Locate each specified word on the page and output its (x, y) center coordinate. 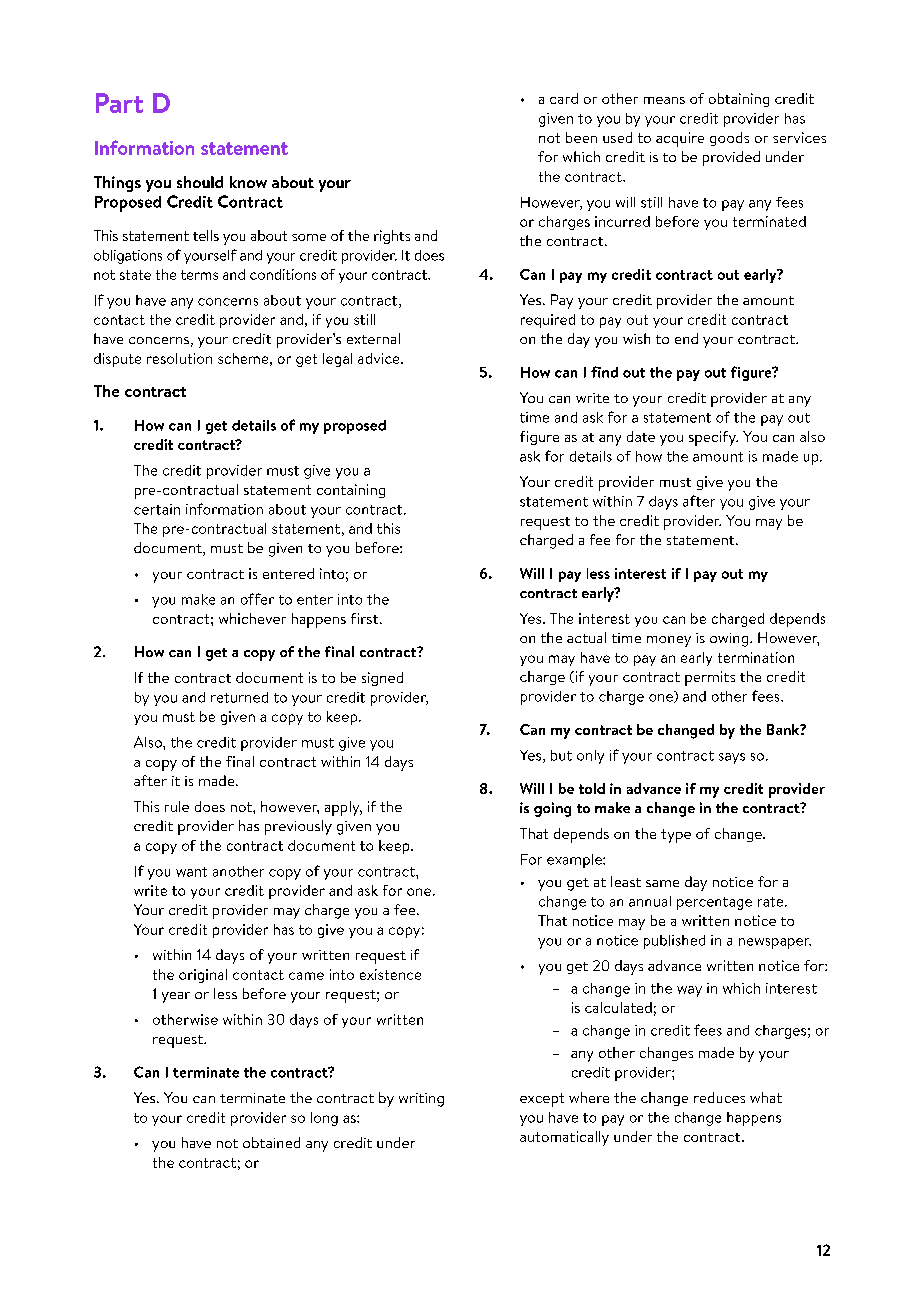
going (552, 809)
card (564, 98)
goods (729, 139)
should (200, 182)
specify (713, 438)
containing (351, 491)
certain (157, 509)
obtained (271, 1142)
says (732, 758)
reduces (719, 1097)
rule (177, 806)
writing (421, 1100)
